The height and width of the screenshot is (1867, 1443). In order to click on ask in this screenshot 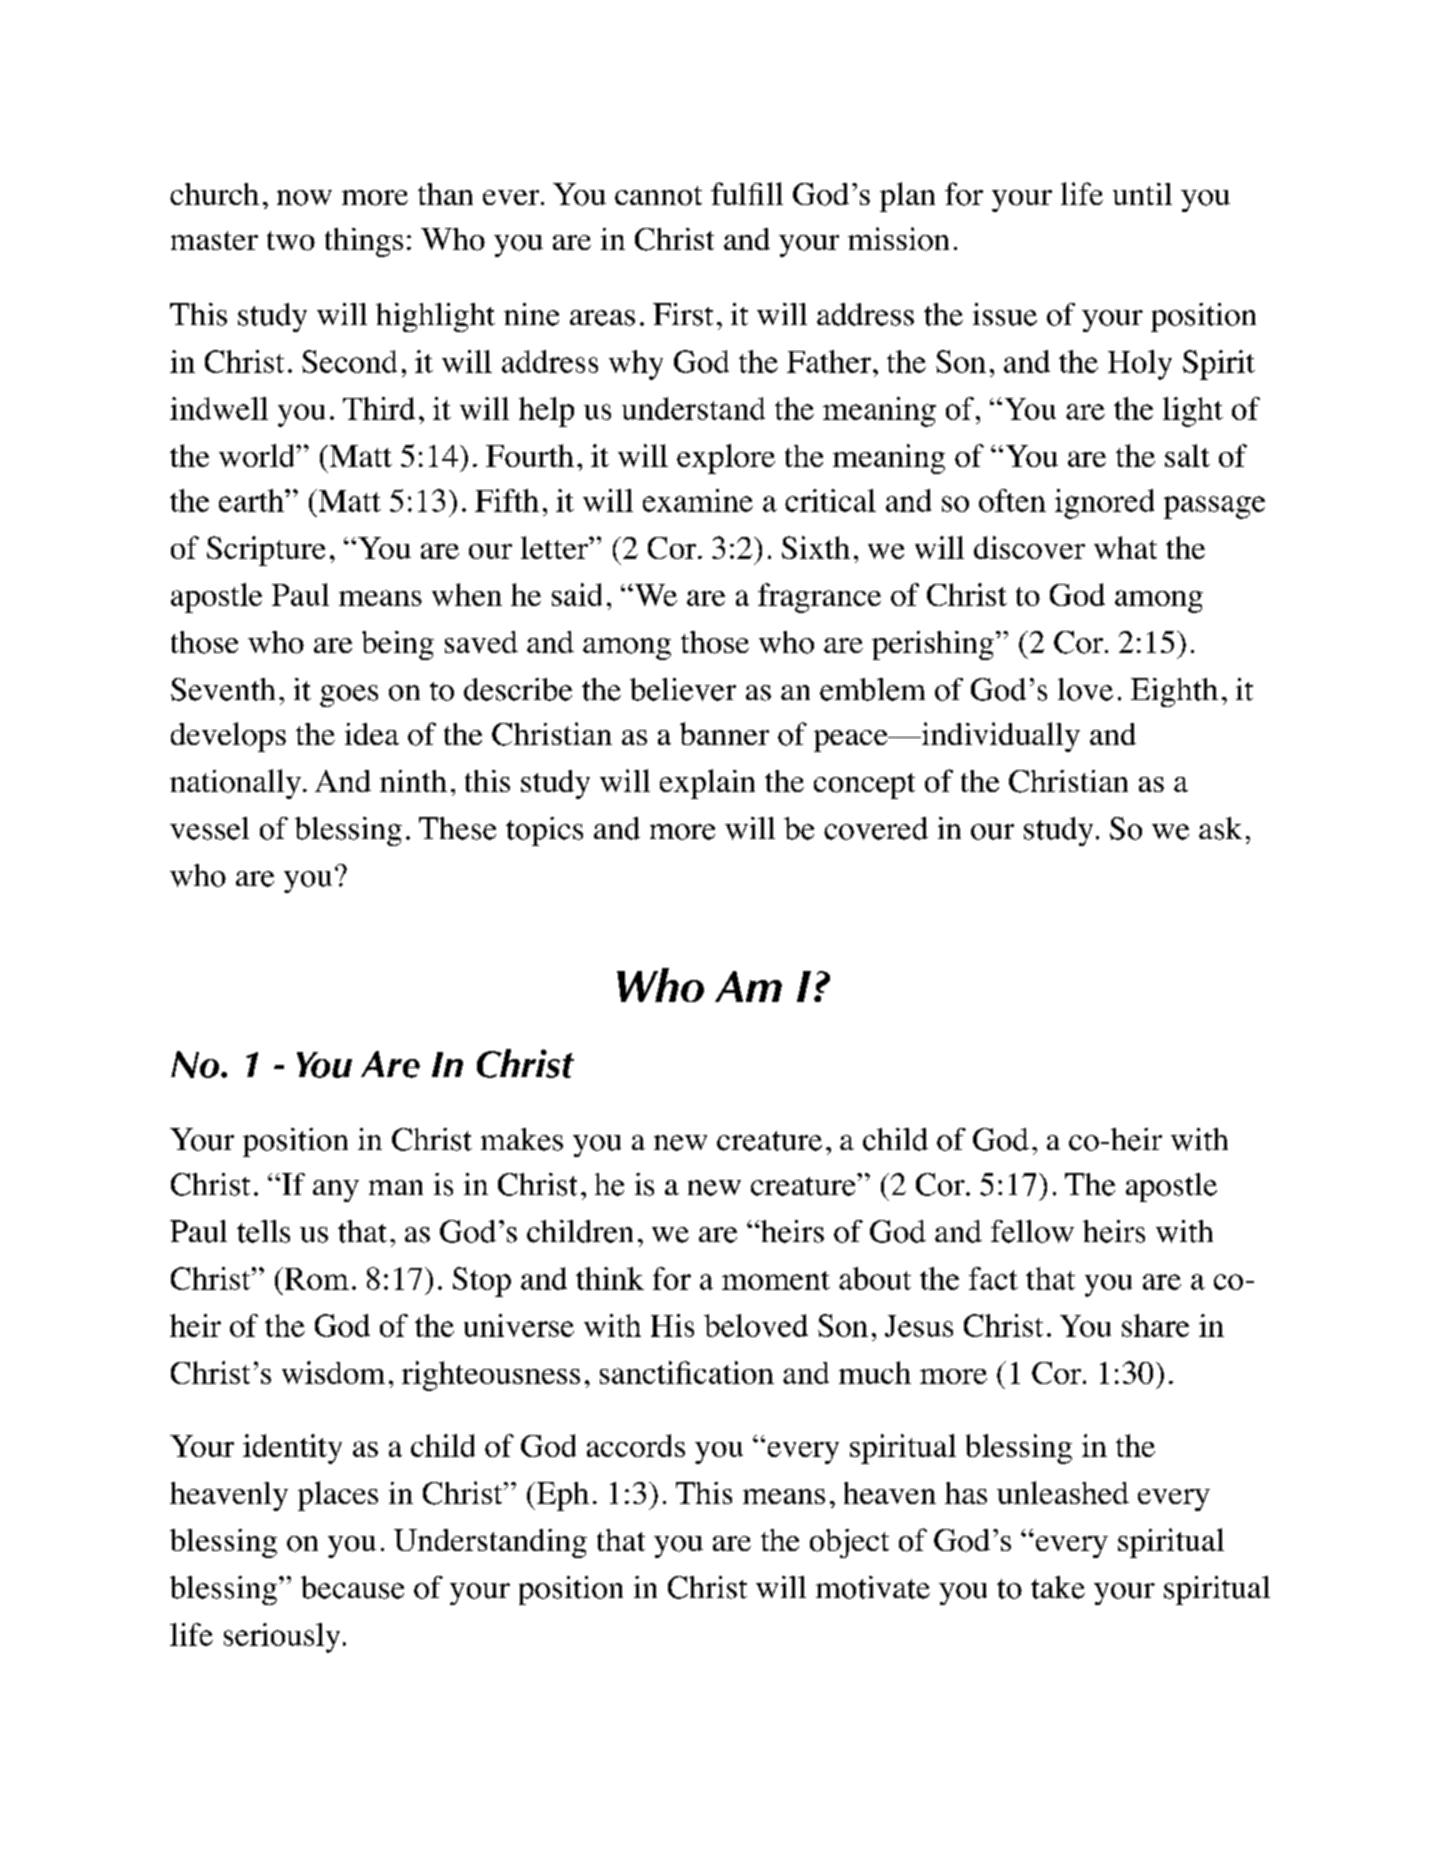, I will do `click(1220, 828)`.
